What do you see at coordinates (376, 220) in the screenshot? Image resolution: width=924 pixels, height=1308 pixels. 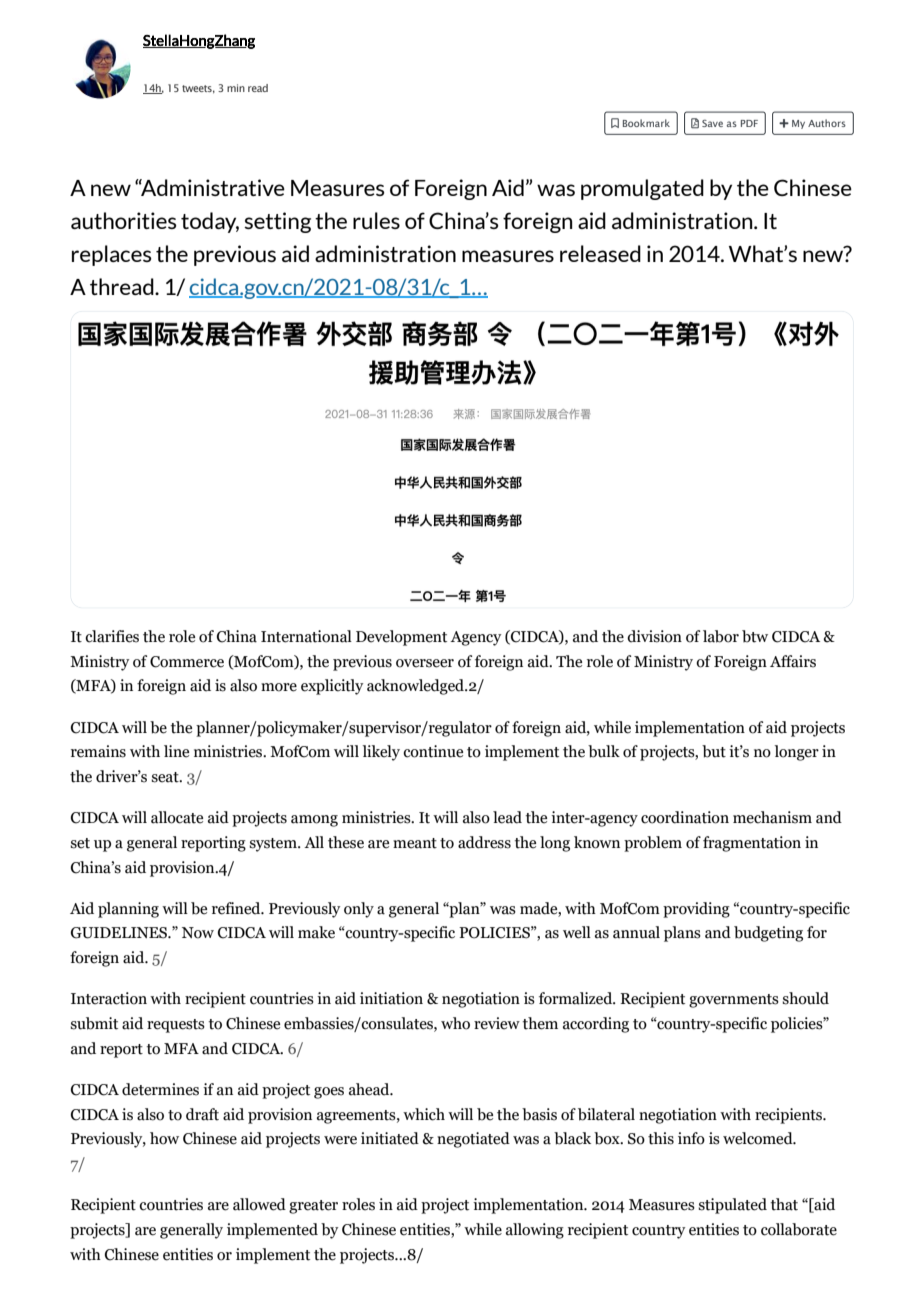 I see `rules` at bounding box center [376, 220].
